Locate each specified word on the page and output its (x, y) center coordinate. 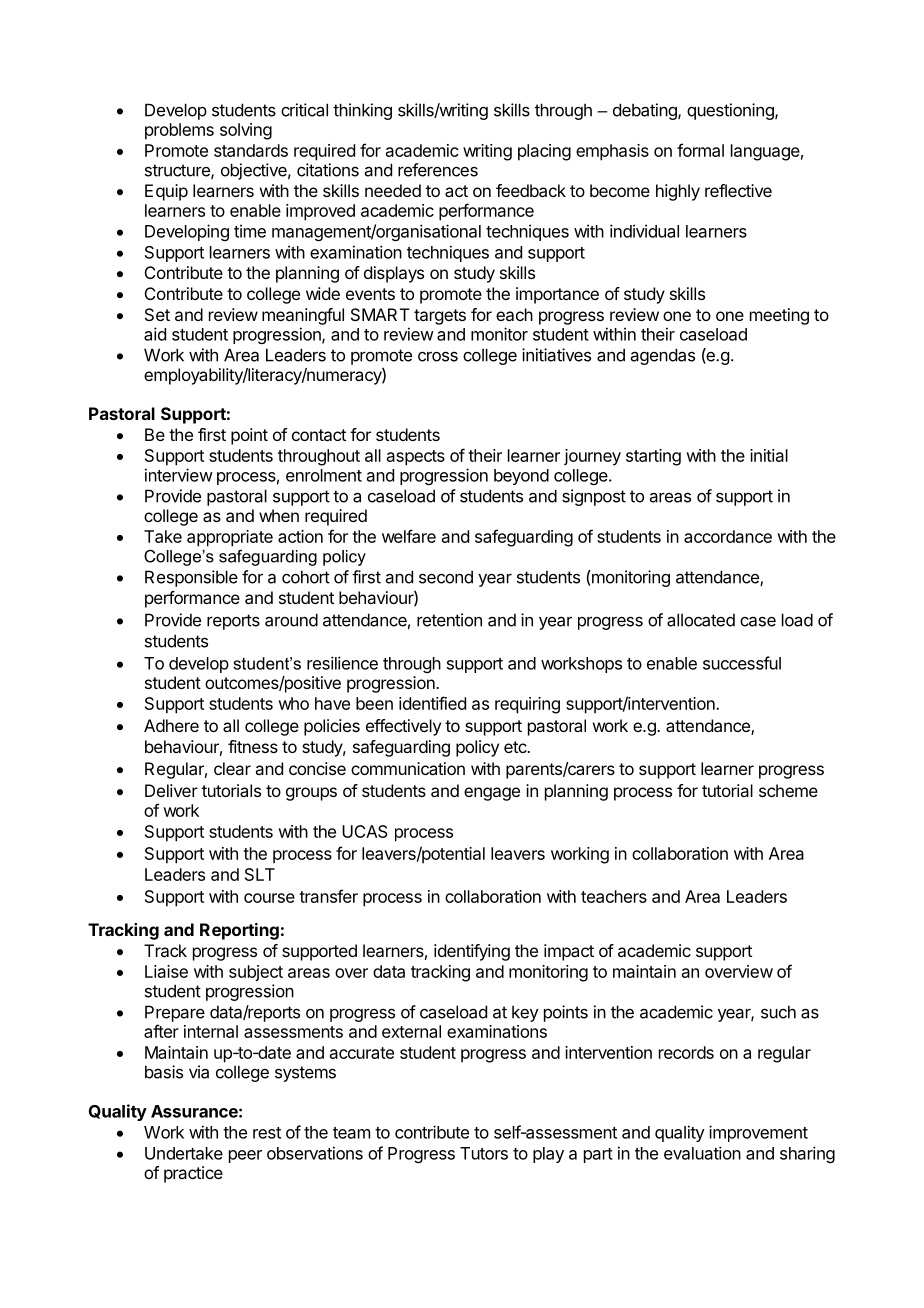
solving (246, 131)
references (438, 170)
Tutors (484, 1153)
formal (700, 150)
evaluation (702, 1153)
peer (245, 1156)
